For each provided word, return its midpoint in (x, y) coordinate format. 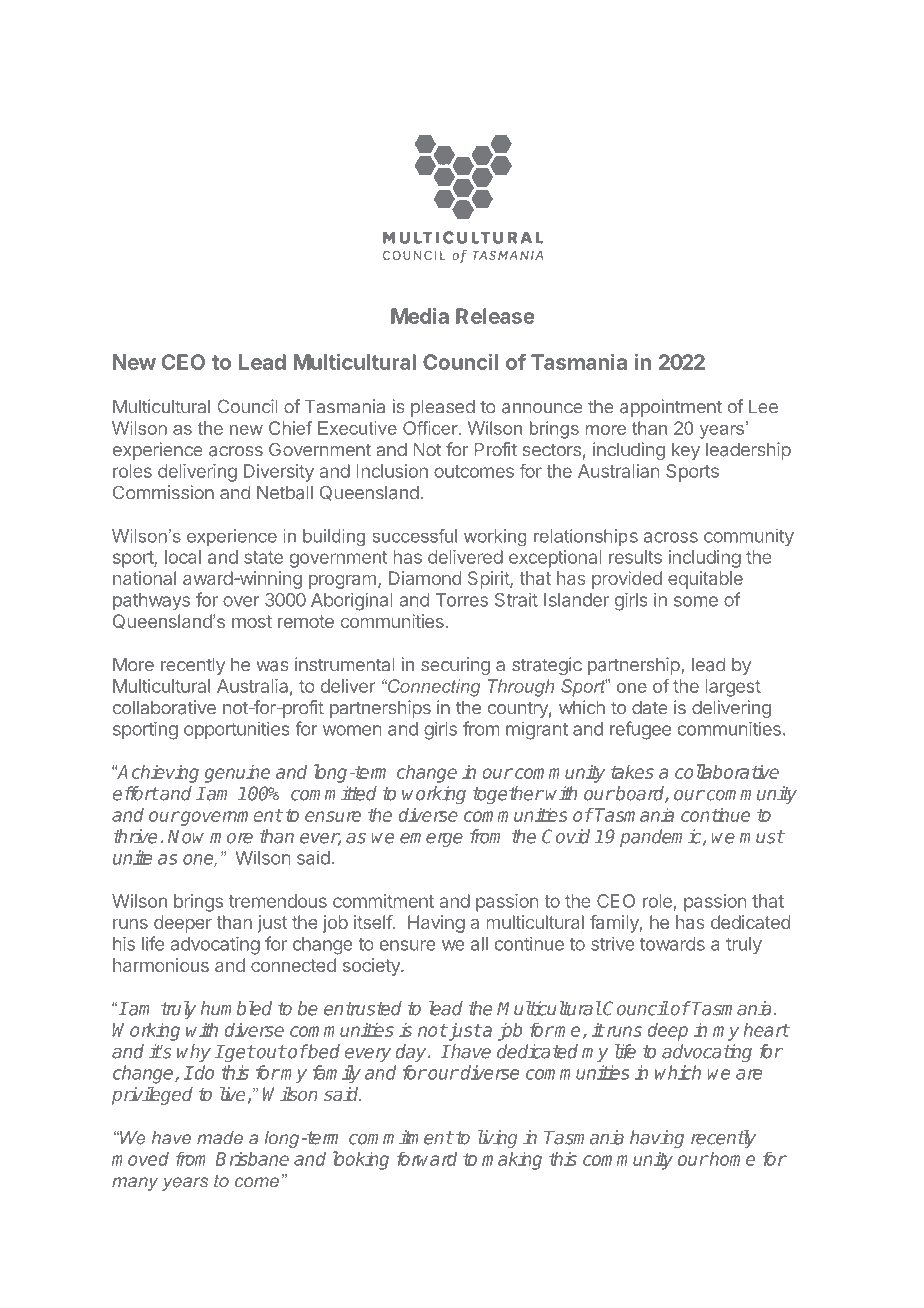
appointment (671, 408)
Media (420, 316)
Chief (290, 428)
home (731, 1158)
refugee (640, 730)
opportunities (237, 730)
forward (427, 1158)
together (508, 795)
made (220, 1138)
